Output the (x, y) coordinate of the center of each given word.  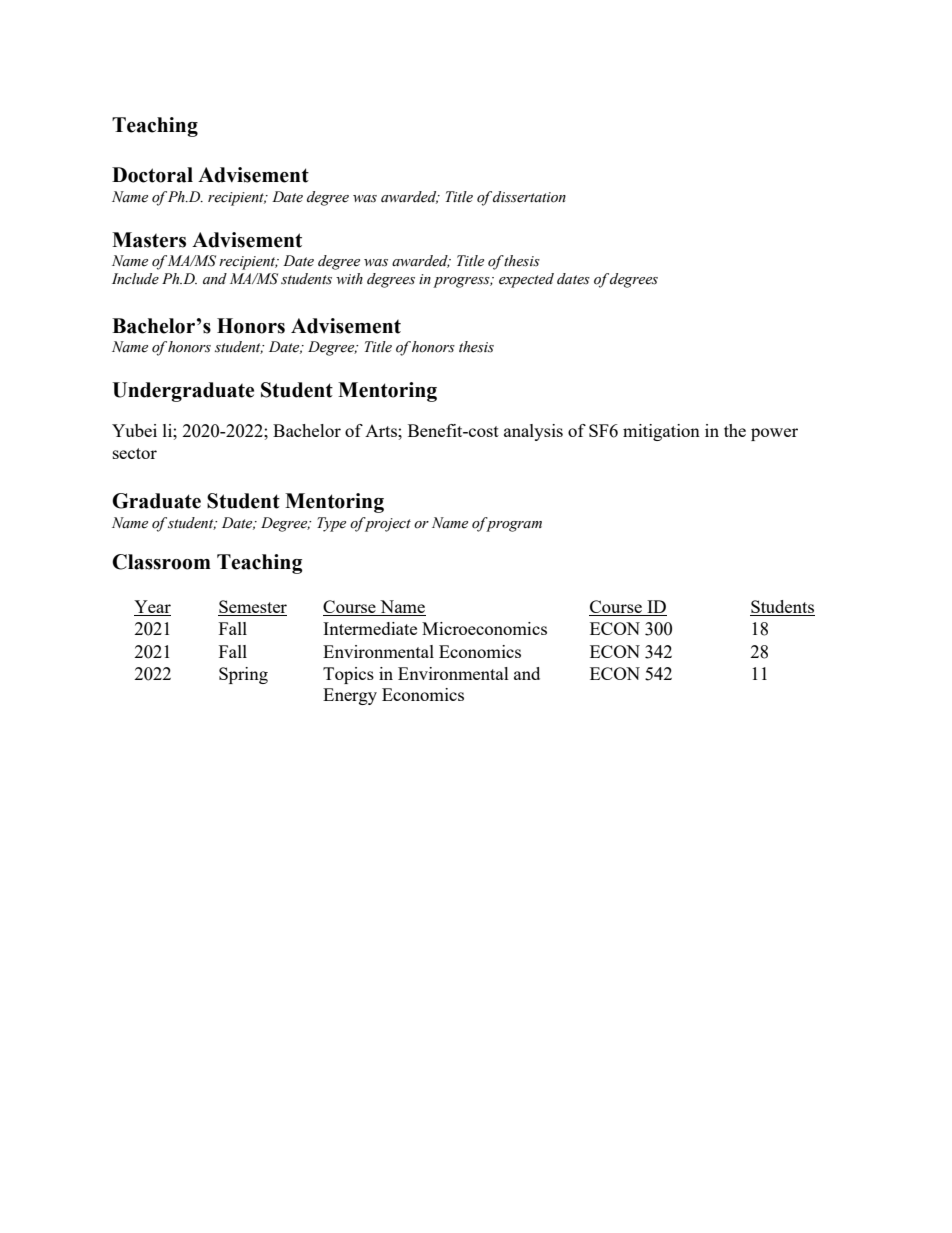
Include (135, 279)
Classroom (161, 562)
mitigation (661, 432)
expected (526, 280)
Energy (350, 696)
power (774, 434)
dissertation (529, 197)
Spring (243, 675)
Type (331, 524)
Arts (382, 431)
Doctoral (152, 175)
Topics (348, 675)
